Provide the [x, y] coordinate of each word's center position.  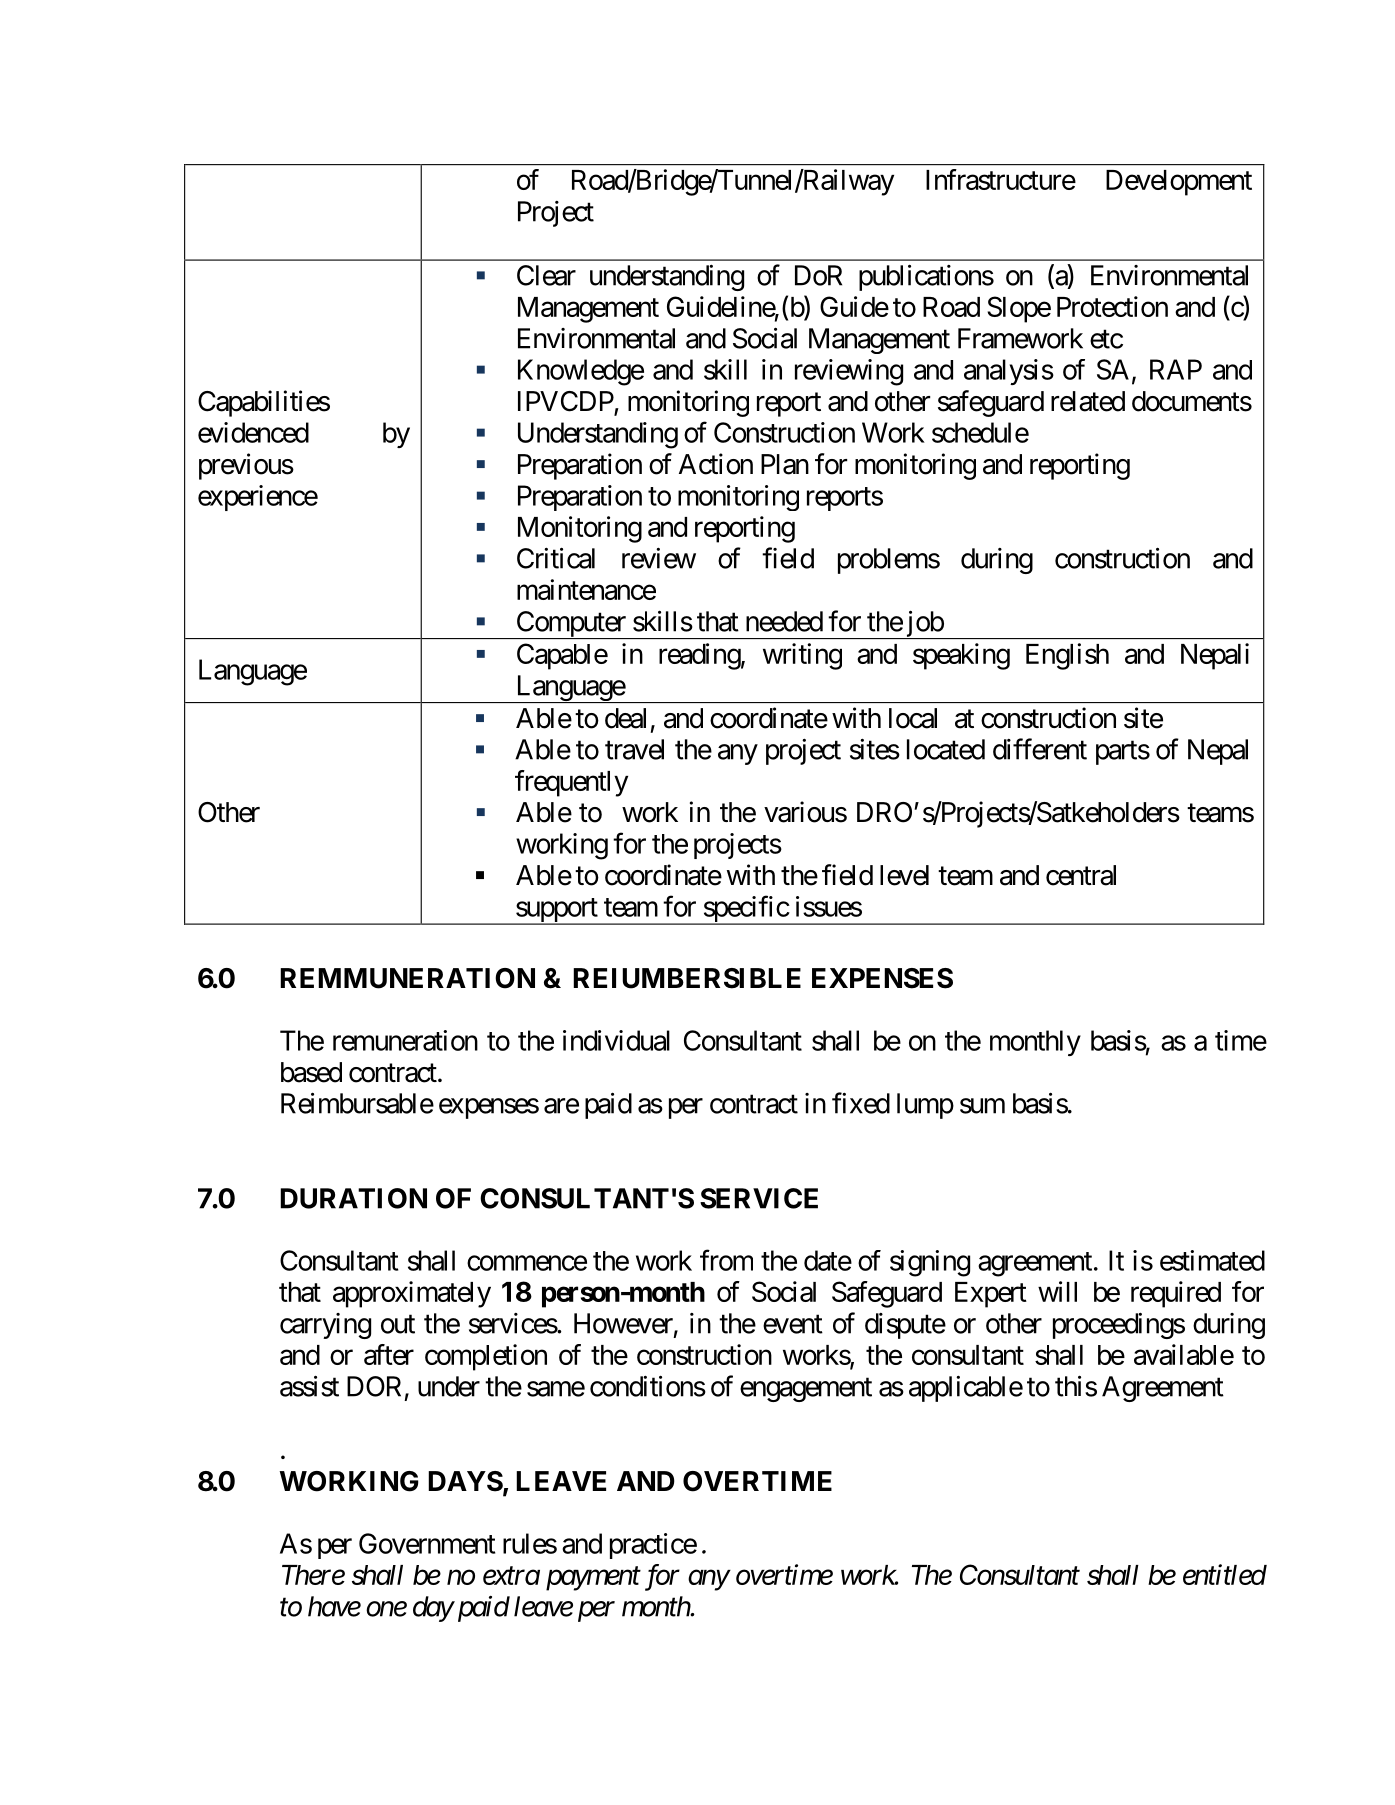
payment [593, 1579]
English [1067, 656]
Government [427, 1543]
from [726, 1260]
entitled [1225, 1574]
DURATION [353, 1198]
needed [784, 621]
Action [716, 464]
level [904, 875]
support [556, 911]
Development [1179, 183]
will [1057, 1291]
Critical [556, 558]
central [1081, 875]
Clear [546, 275]
